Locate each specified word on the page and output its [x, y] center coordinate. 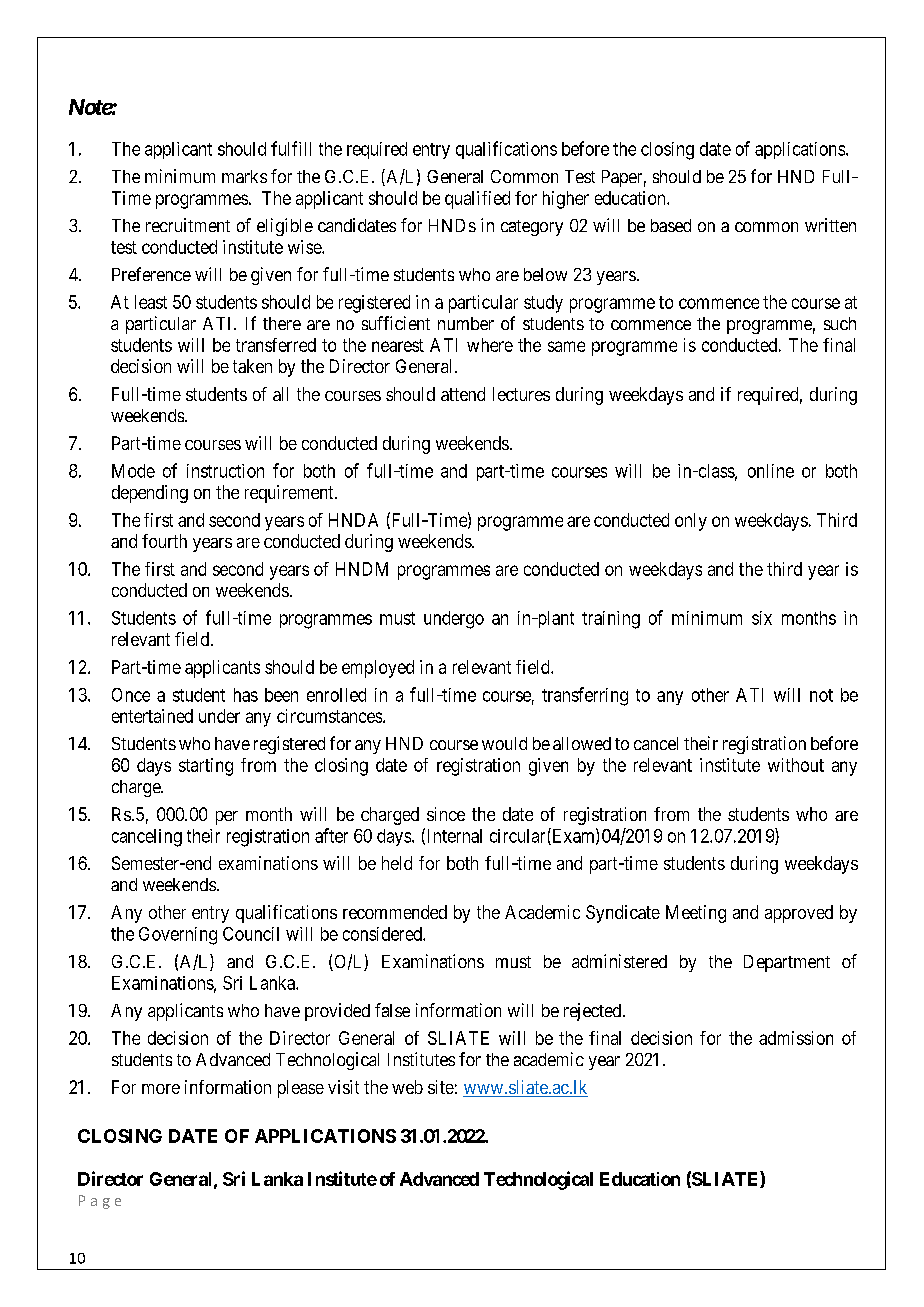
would [504, 743]
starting [206, 767]
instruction [225, 471]
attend [463, 394]
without [796, 765]
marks [244, 176]
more [161, 1089]
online [771, 471]
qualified [477, 200]
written [830, 225]
